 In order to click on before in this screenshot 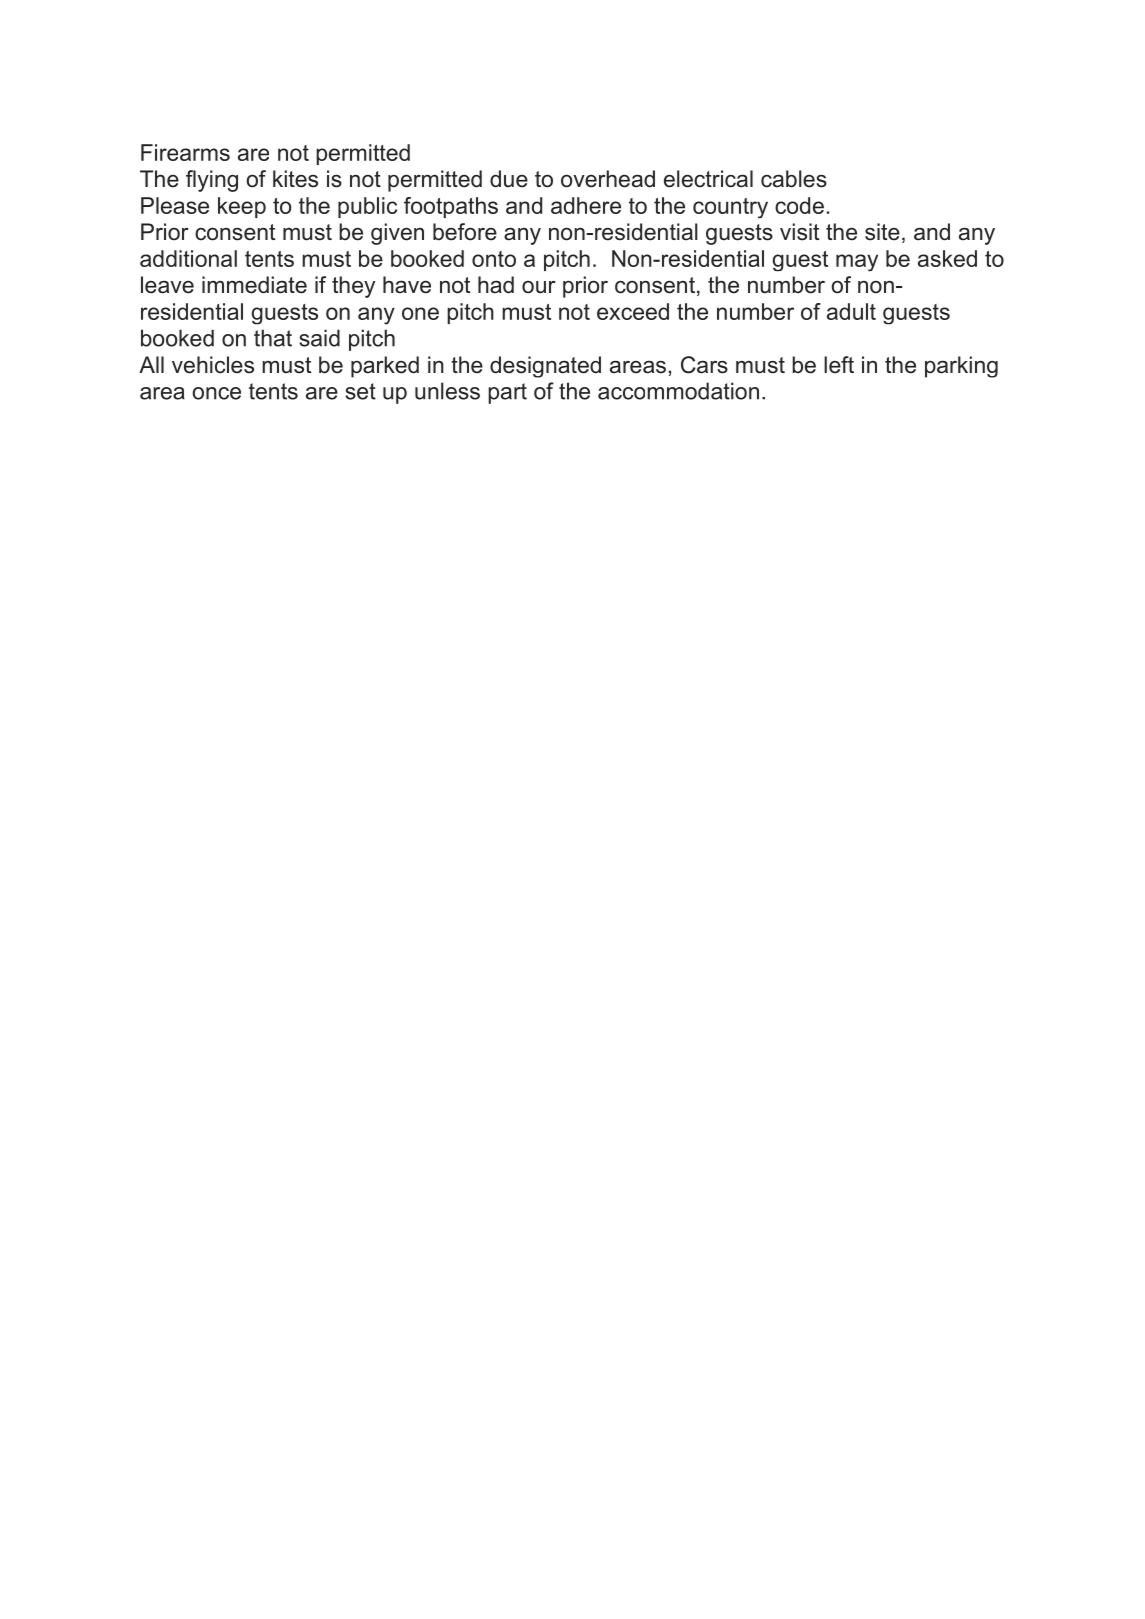, I will do `click(465, 232)`.
